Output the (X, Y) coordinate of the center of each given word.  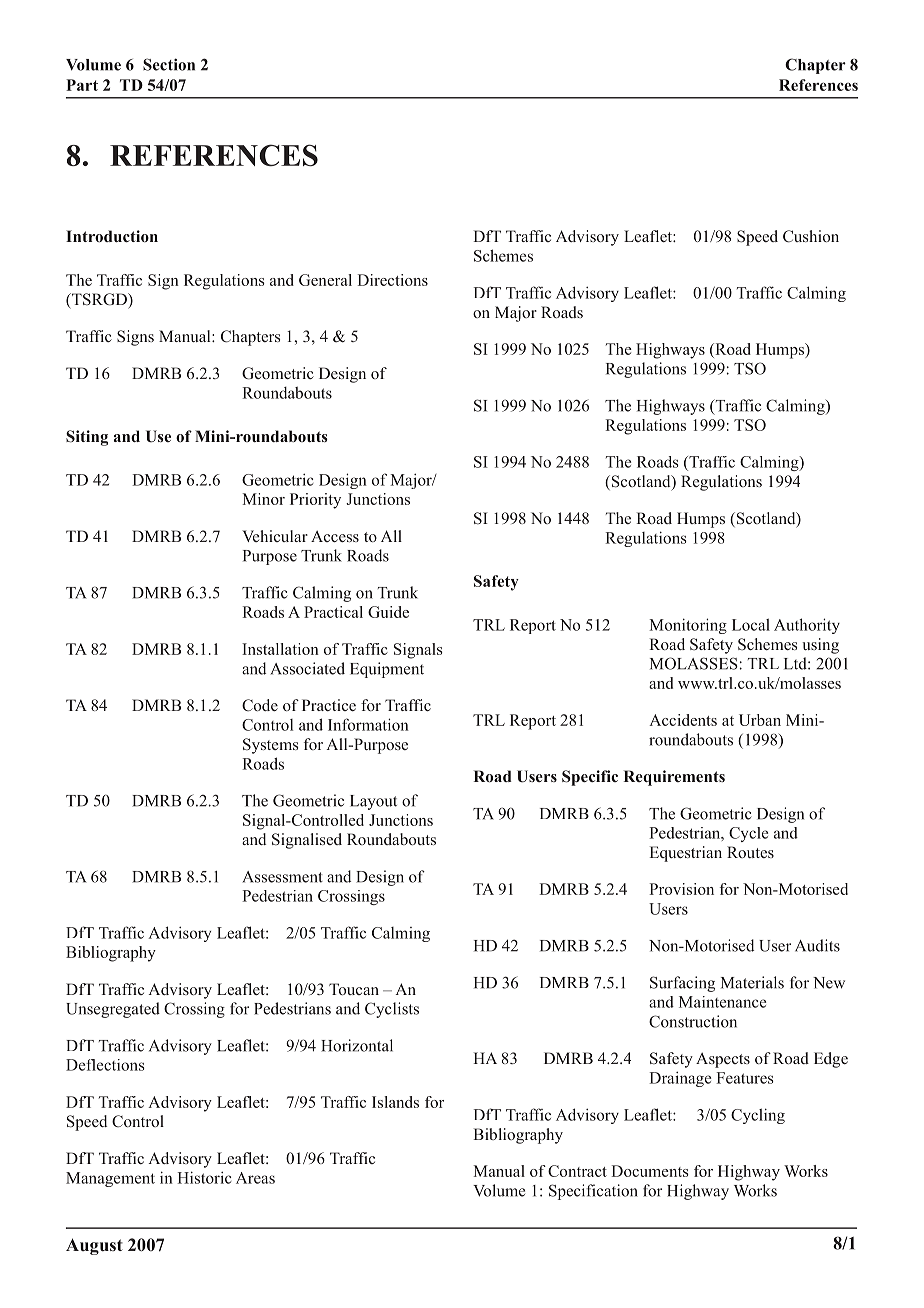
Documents (650, 1171)
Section (169, 64)
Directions (392, 280)
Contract (577, 1171)
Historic (204, 1177)
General (325, 280)
